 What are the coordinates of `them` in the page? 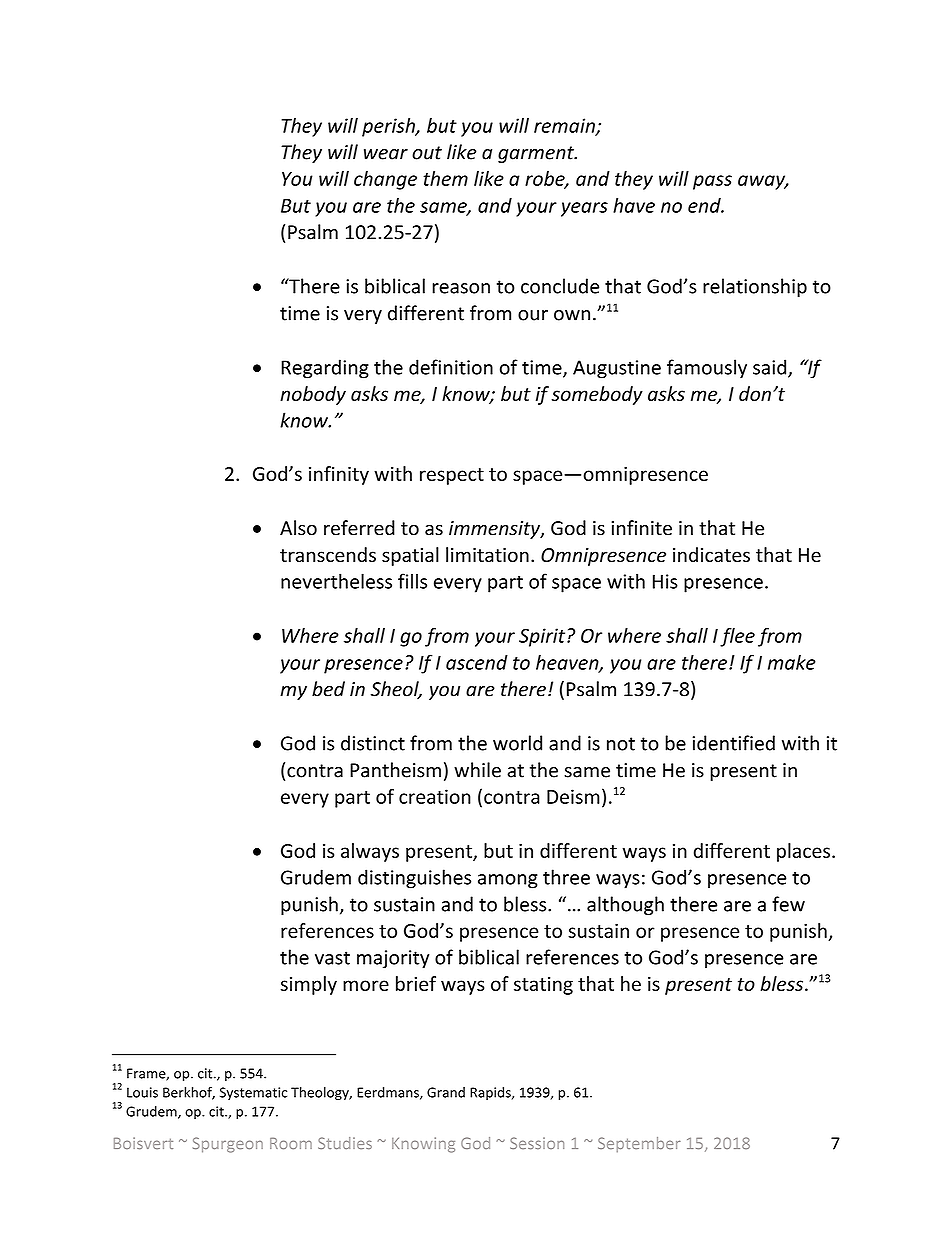 It's located at (445, 178).
